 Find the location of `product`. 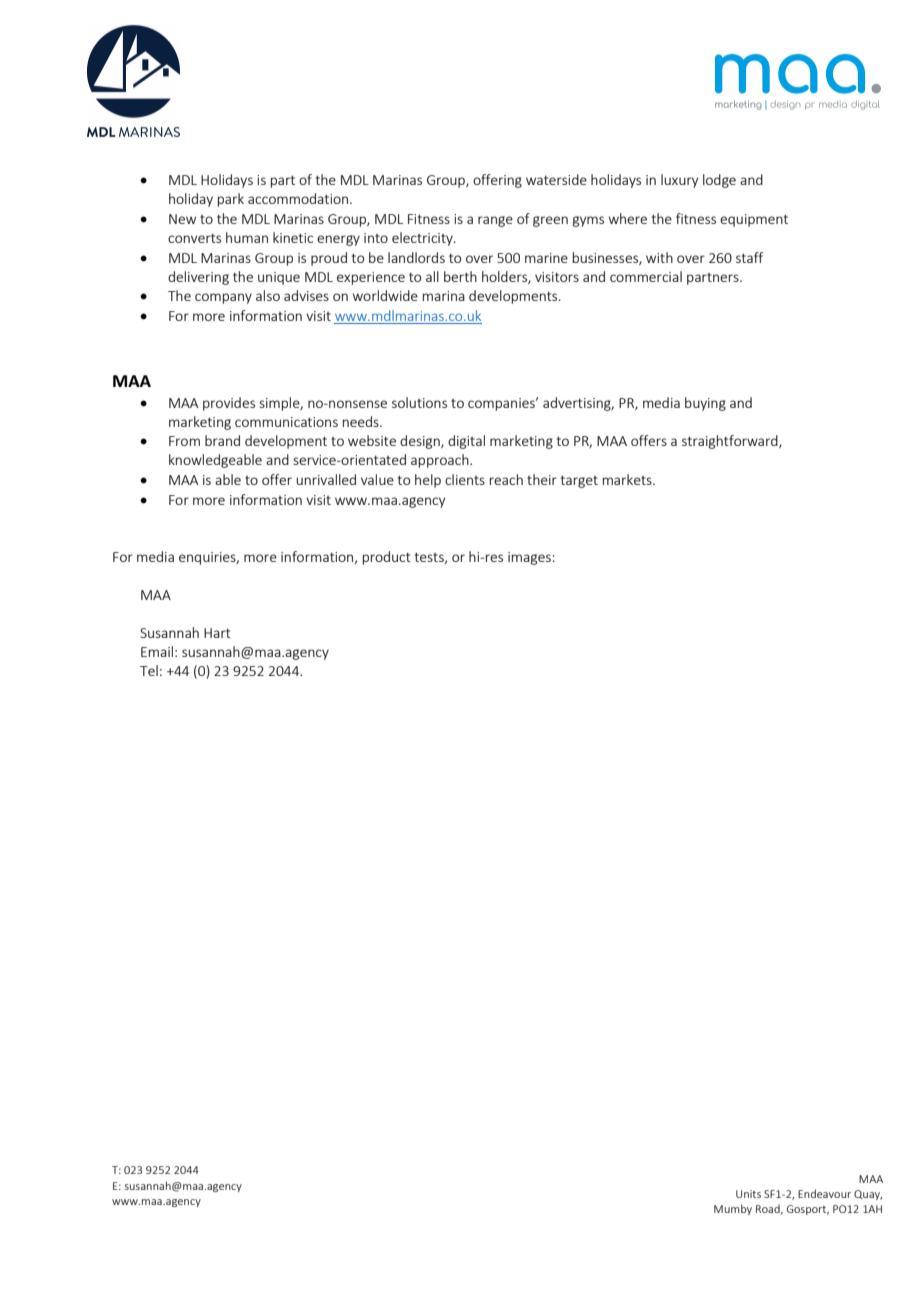

product is located at coordinates (387, 558).
